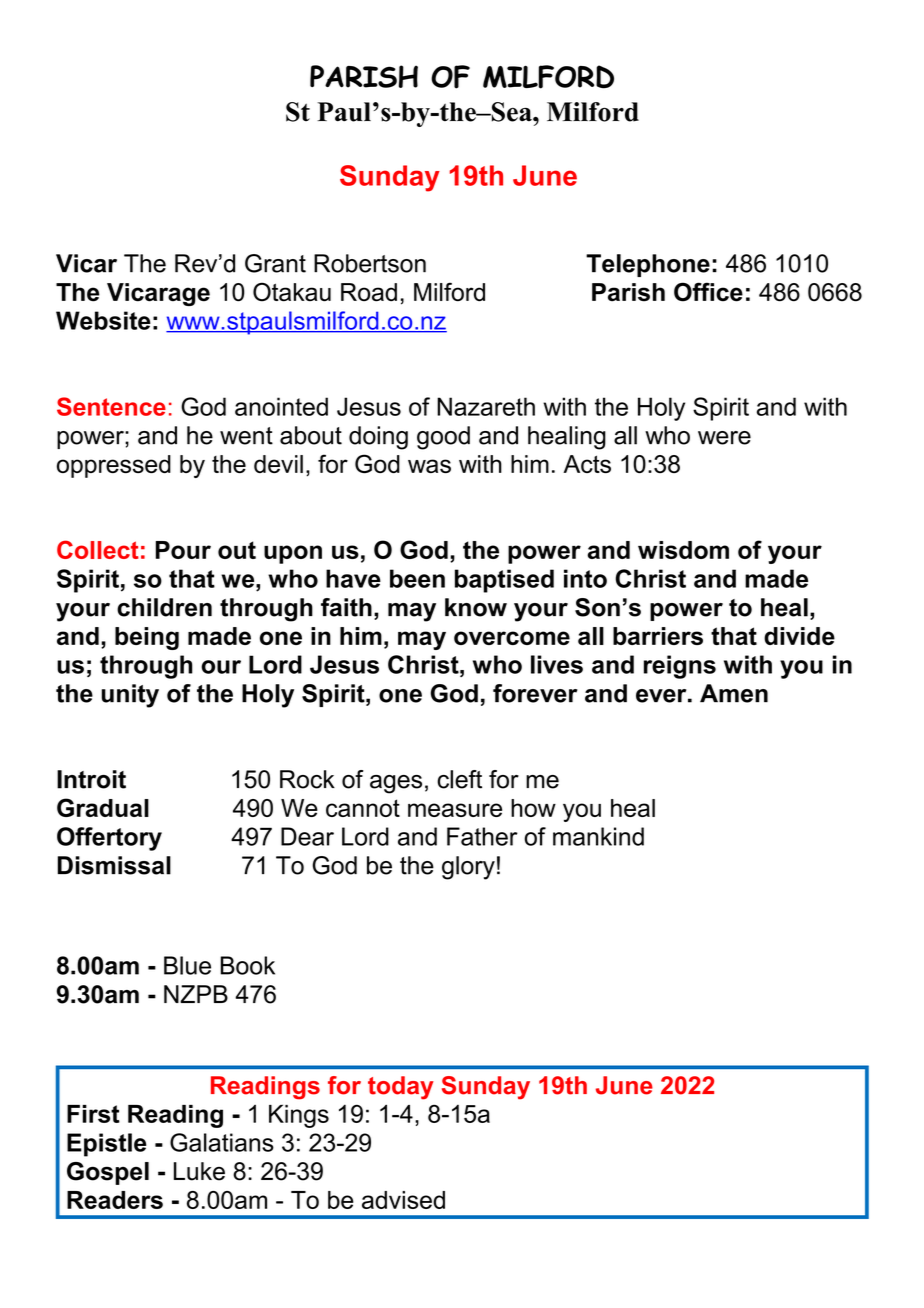 Image resolution: width=924 pixels, height=1308 pixels. Describe the element at coordinates (403, 1200) in the image. I see `advised` at that location.
